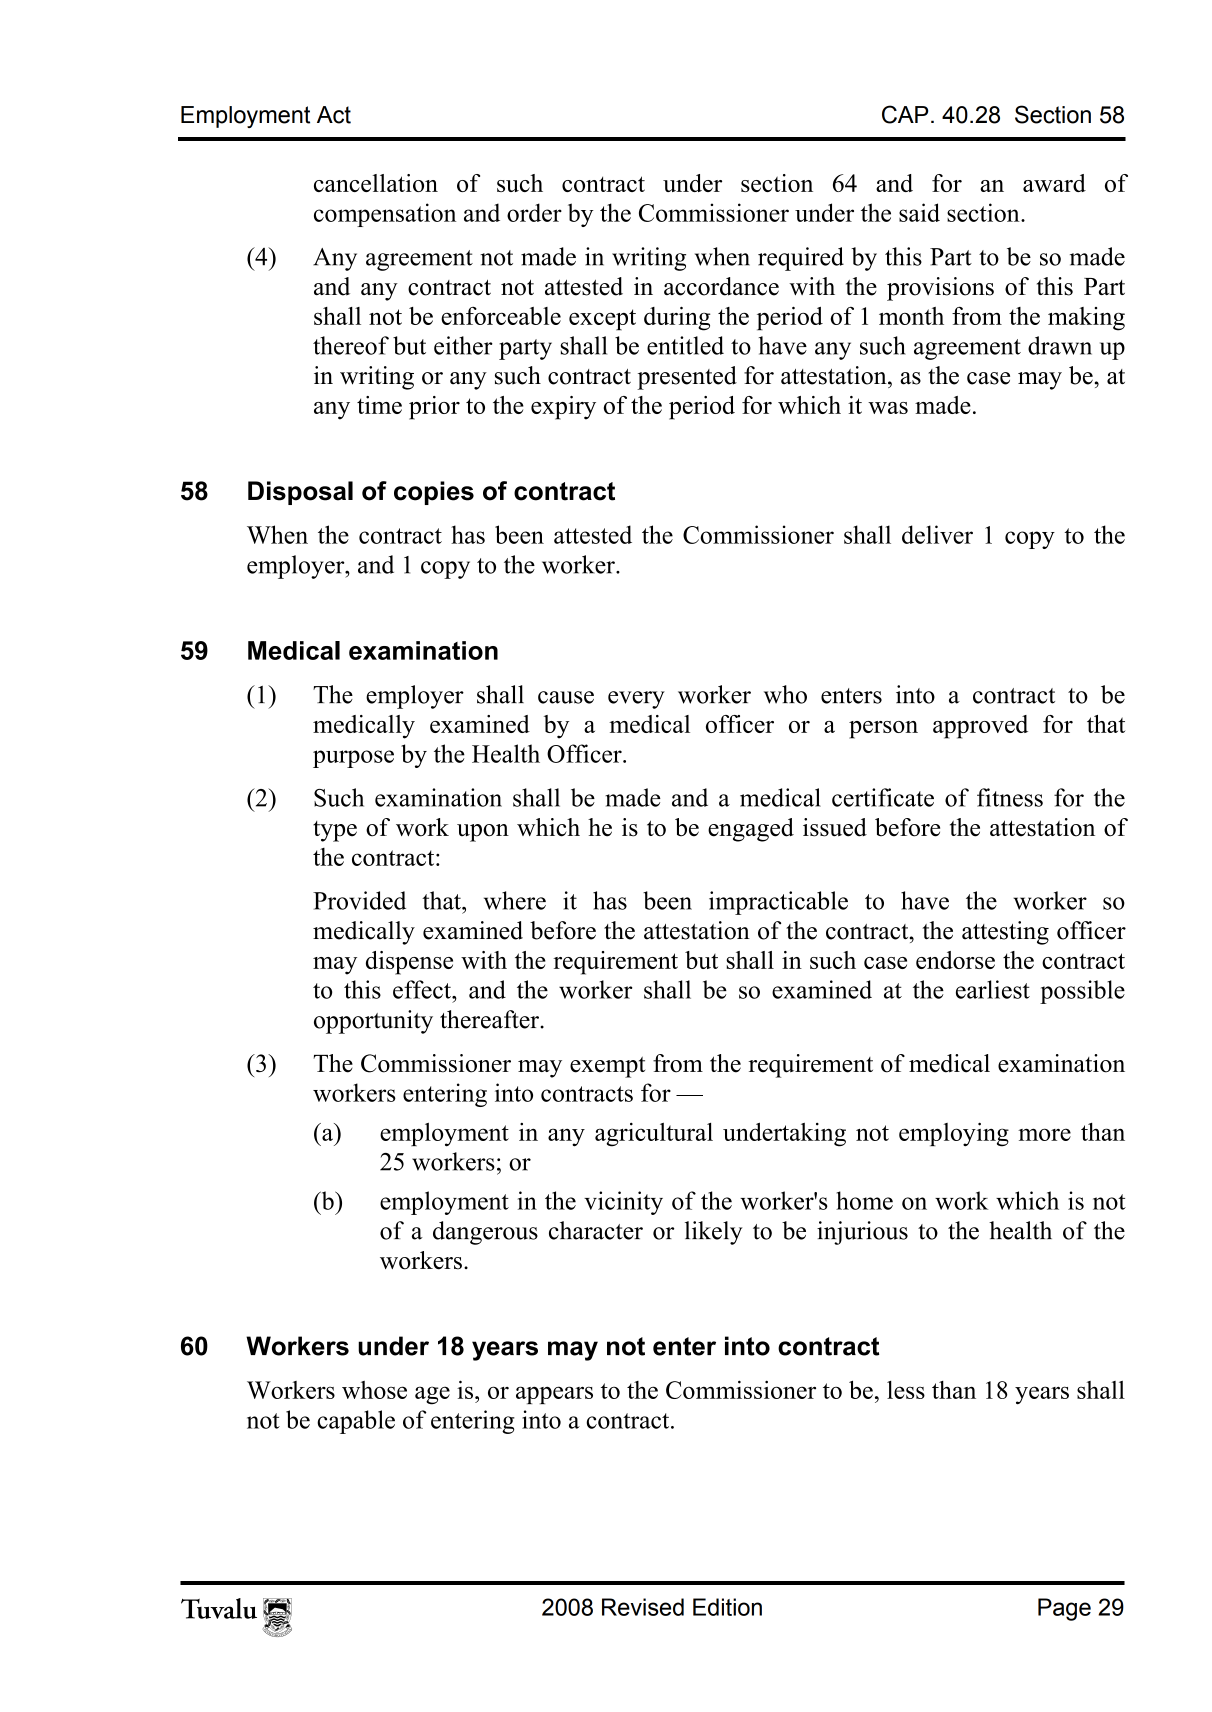  What do you see at coordinates (359, 900) in the screenshot?
I see `Provided` at bounding box center [359, 900].
